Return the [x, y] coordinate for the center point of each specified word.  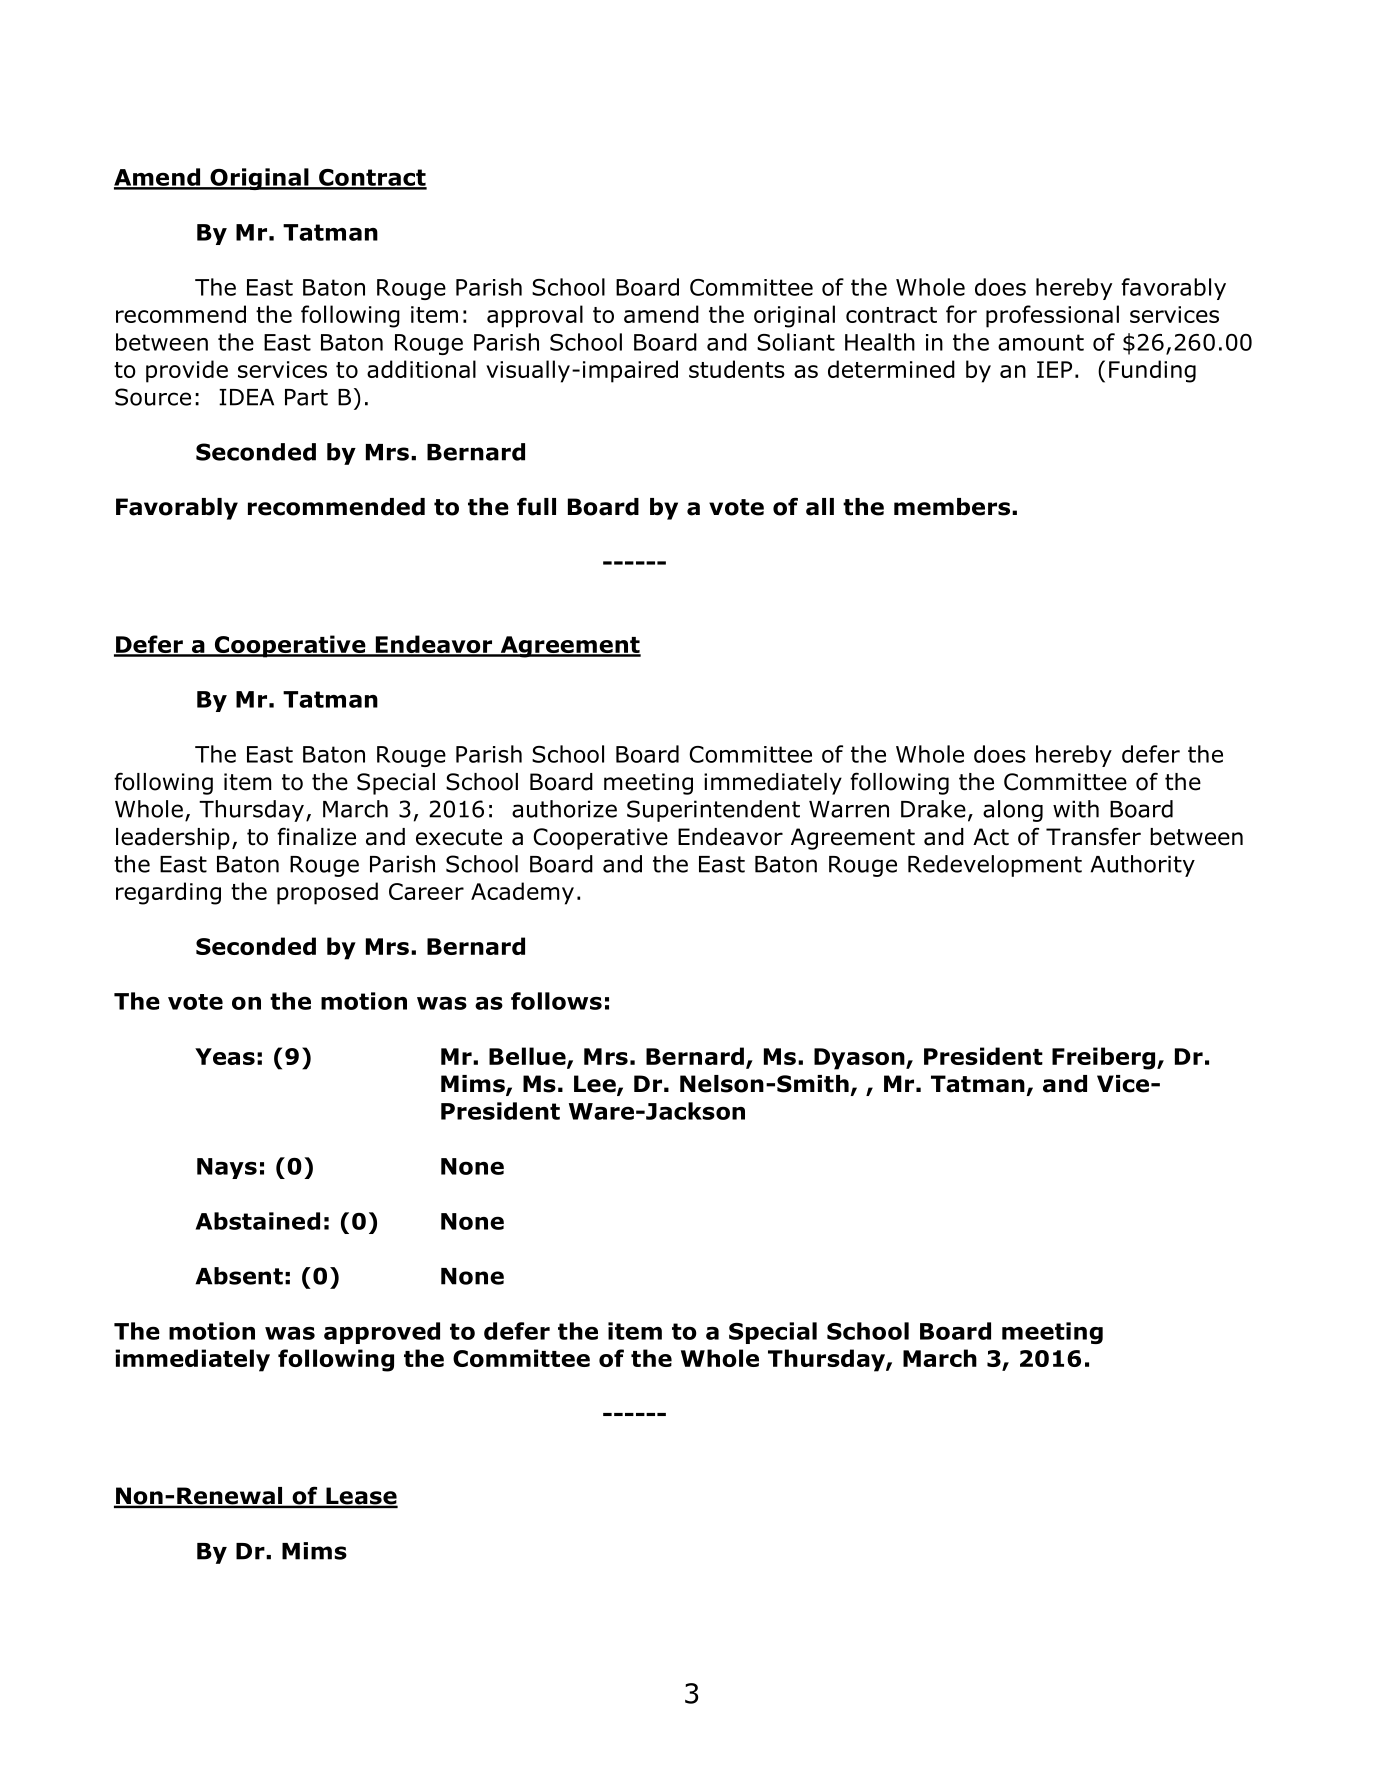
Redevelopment [995, 866]
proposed [327, 893]
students [737, 369]
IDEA [246, 397]
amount [1041, 342]
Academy [522, 893]
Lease [361, 1497]
